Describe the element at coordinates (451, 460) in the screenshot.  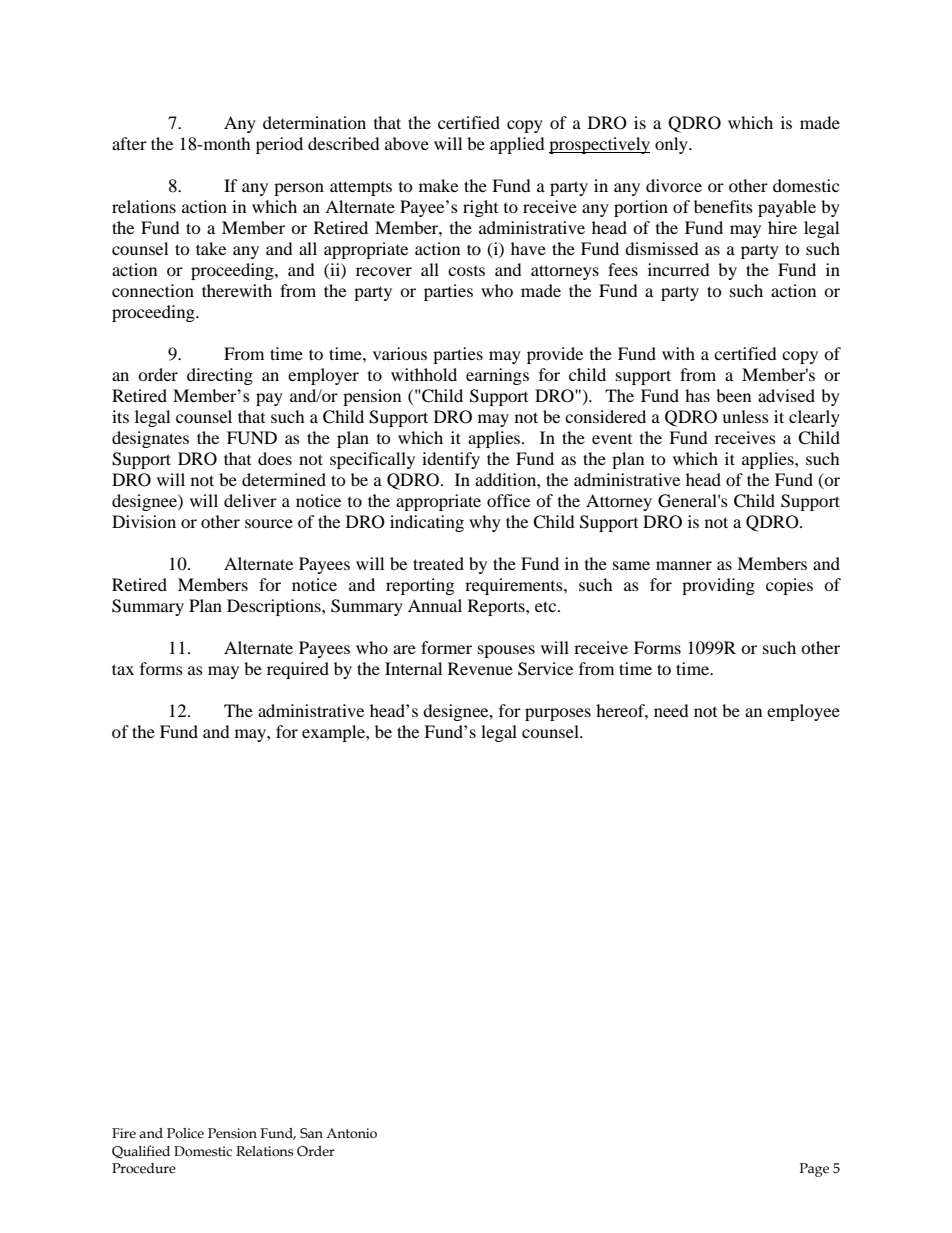
I see `identify` at that location.
